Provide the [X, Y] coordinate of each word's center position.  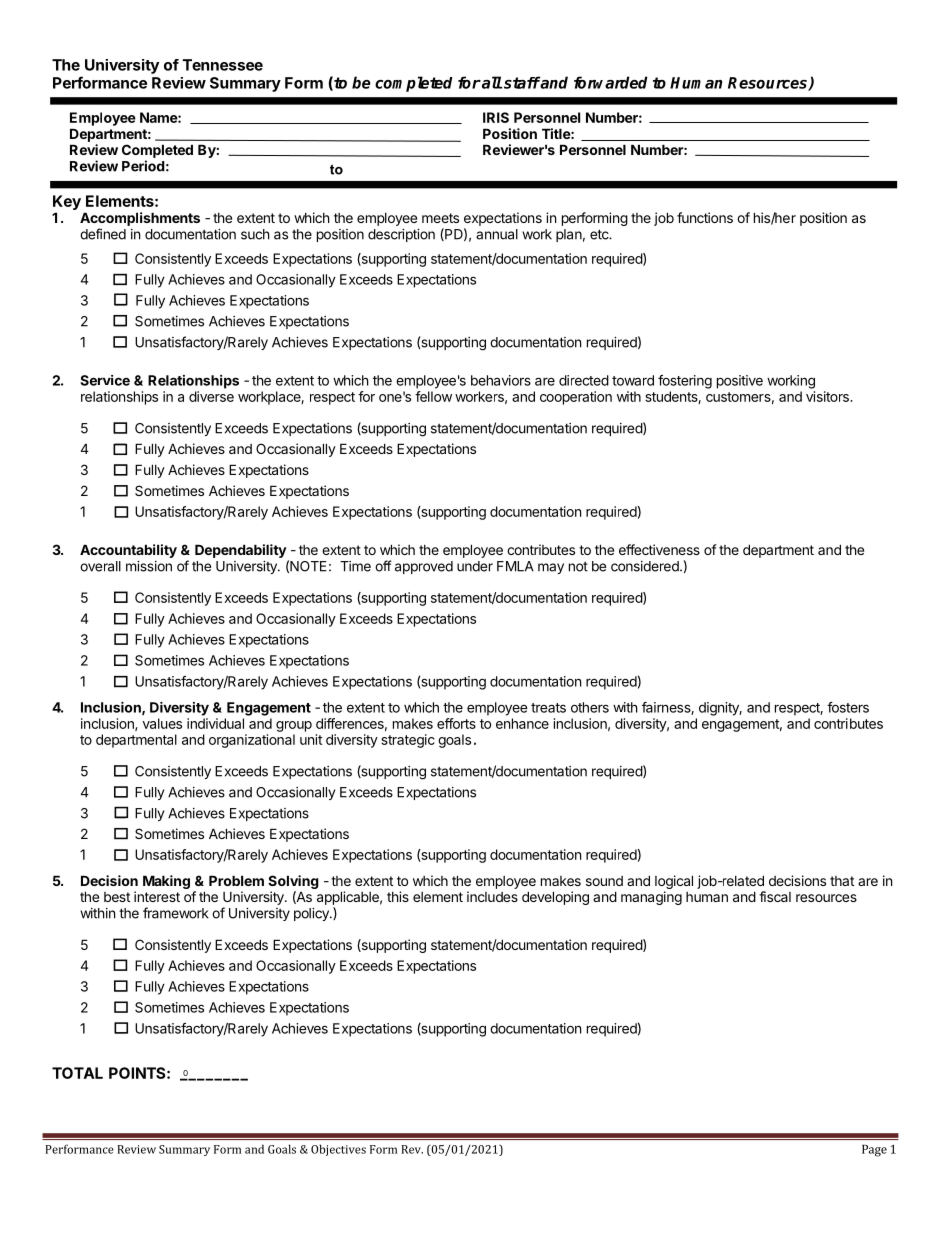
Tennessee [223, 65]
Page [874, 1151]
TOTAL [77, 1073]
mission [149, 566]
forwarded [611, 82]
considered [646, 566]
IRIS [496, 117]
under [475, 566]
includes [492, 896]
